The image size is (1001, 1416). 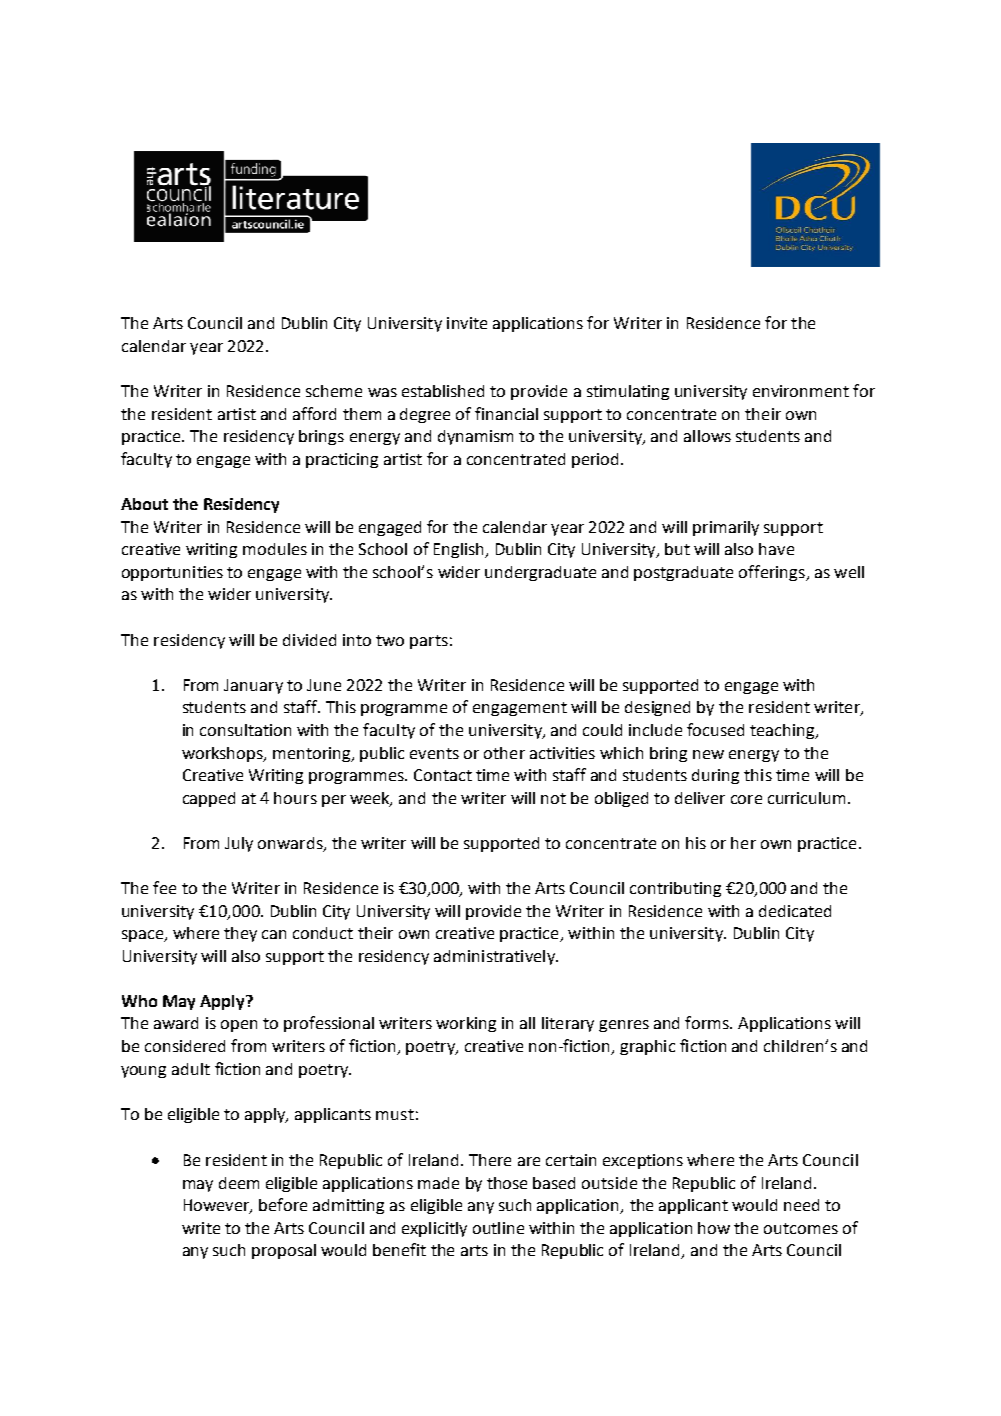 What do you see at coordinates (172, 573) in the page?
I see `opportunities` at bounding box center [172, 573].
